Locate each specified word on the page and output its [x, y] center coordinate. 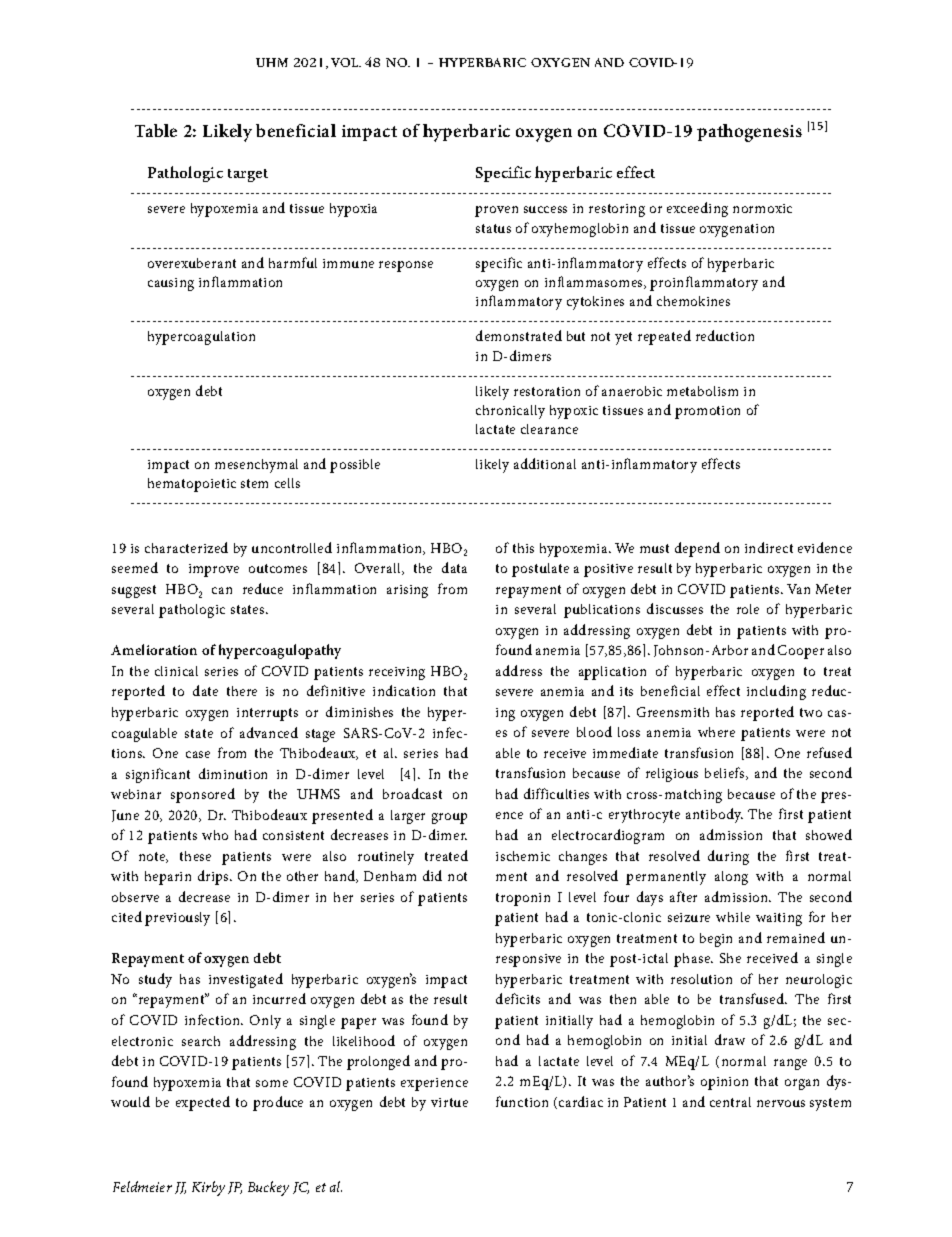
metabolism [702, 391]
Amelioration [154, 649]
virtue [449, 1102]
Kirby [208, 1188]
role [748, 609]
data [454, 567]
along [731, 878]
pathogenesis [749, 133]
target [248, 175]
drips [214, 877]
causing [171, 284]
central [730, 1102]
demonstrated [519, 335]
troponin [523, 899]
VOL [346, 62]
